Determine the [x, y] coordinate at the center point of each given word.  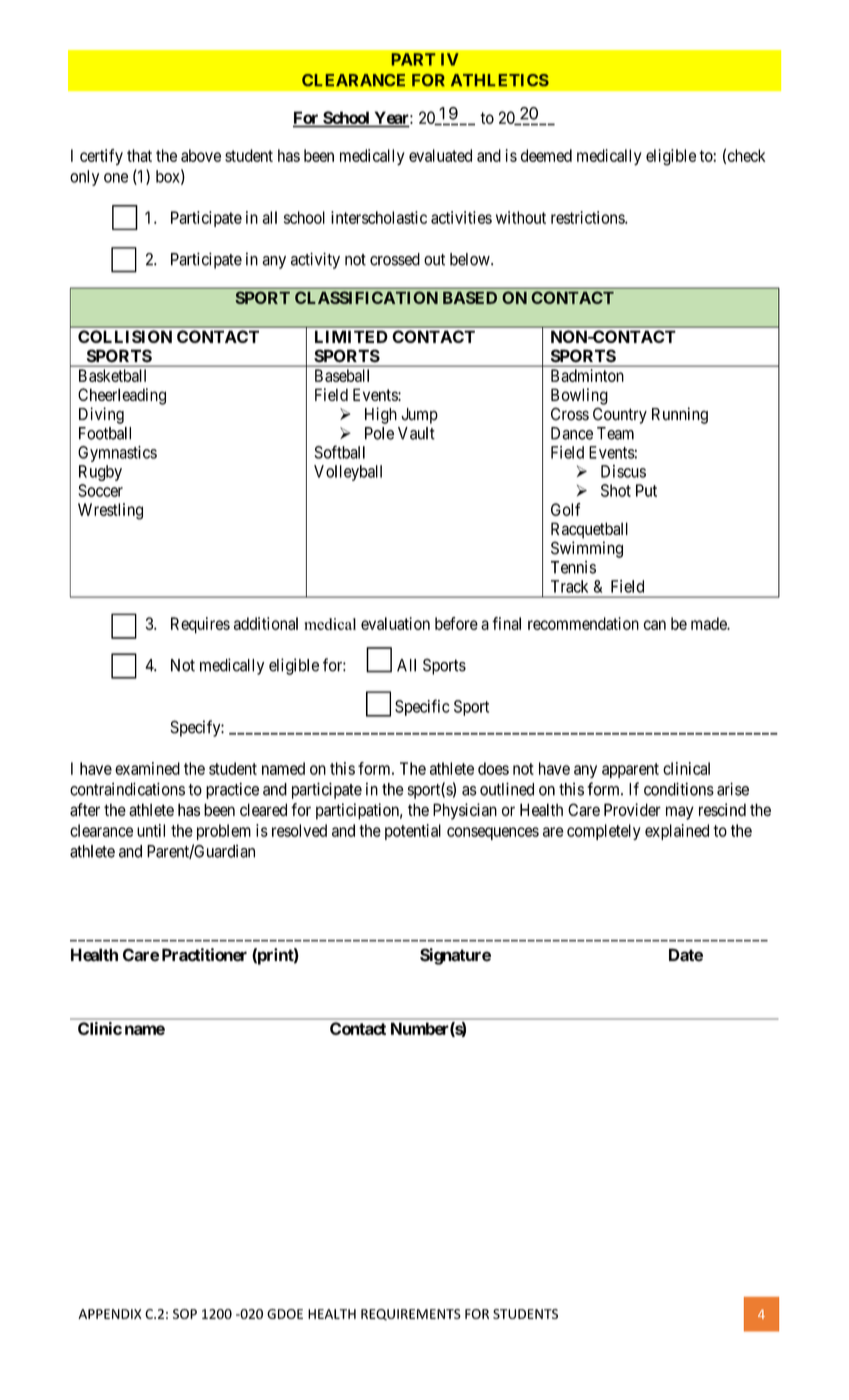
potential [413, 832]
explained [677, 832]
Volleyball [348, 473]
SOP [185, 1314]
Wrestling [110, 511]
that [139, 155]
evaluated [440, 155]
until [151, 830]
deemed [546, 155]
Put [646, 490]
